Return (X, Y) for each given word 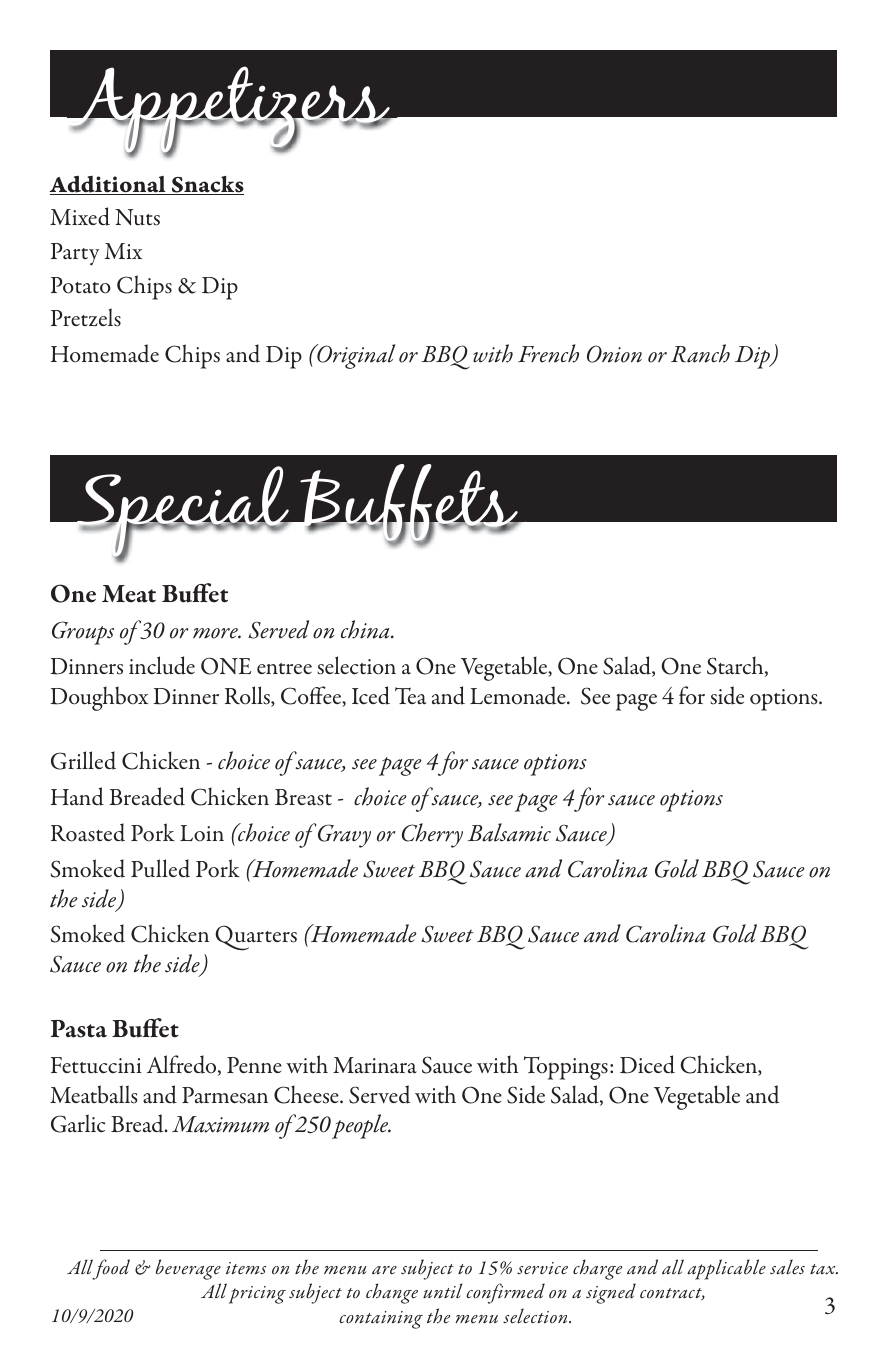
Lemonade (519, 695)
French (548, 353)
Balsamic (509, 832)
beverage (188, 1269)
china (366, 629)
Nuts (137, 217)
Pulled (160, 868)
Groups (83, 633)
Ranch (700, 353)
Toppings (566, 1068)
